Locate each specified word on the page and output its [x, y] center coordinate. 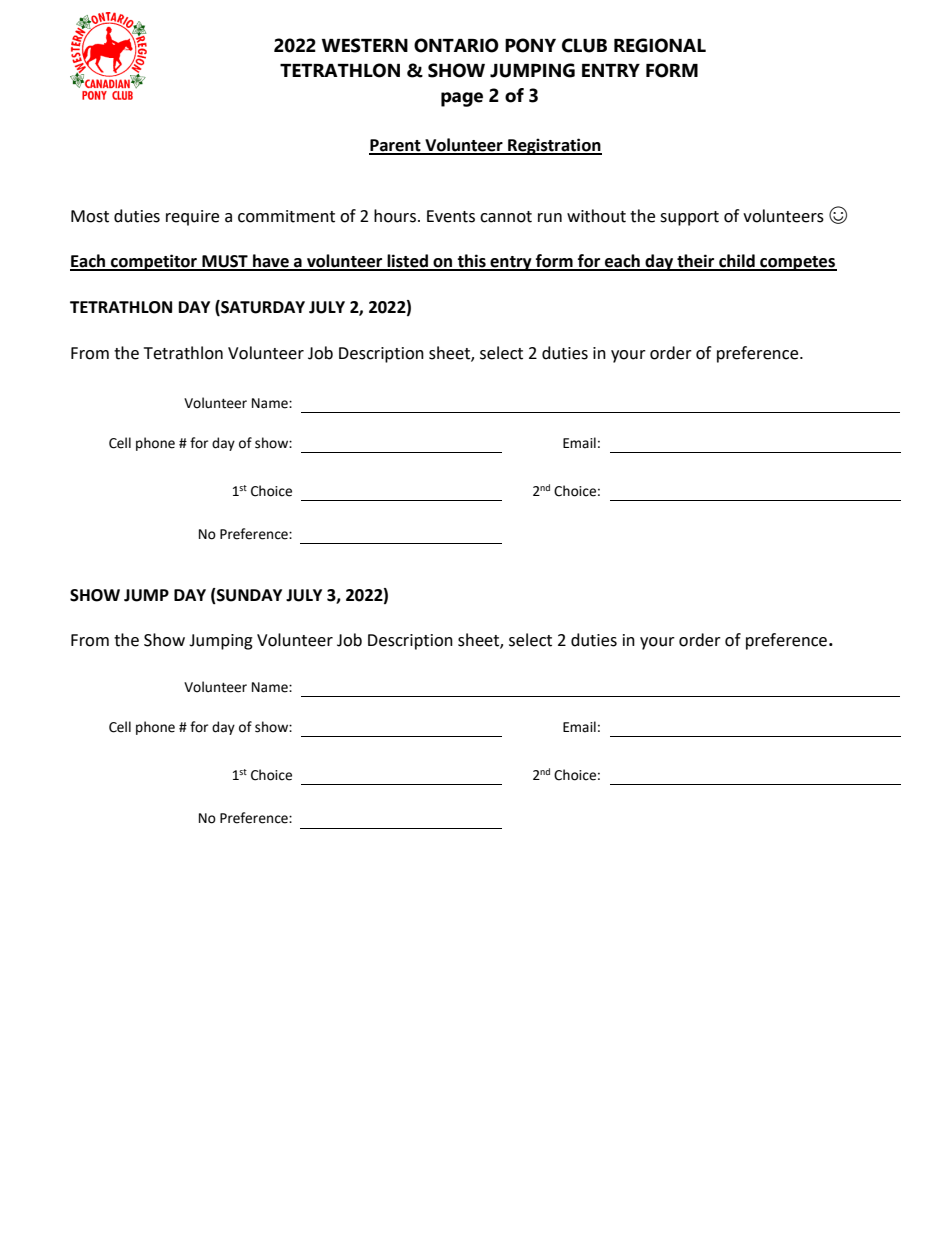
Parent [396, 146]
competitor [154, 262]
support [689, 218]
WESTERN [365, 45]
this [471, 262]
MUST [225, 262]
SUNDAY [248, 596]
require [192, 218]
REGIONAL [660, 45]
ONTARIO [456, 45]
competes [797, 263]
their [696, 262]
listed [407, 262]
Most [90, 216]
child [737, 262]
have [271, 262]
